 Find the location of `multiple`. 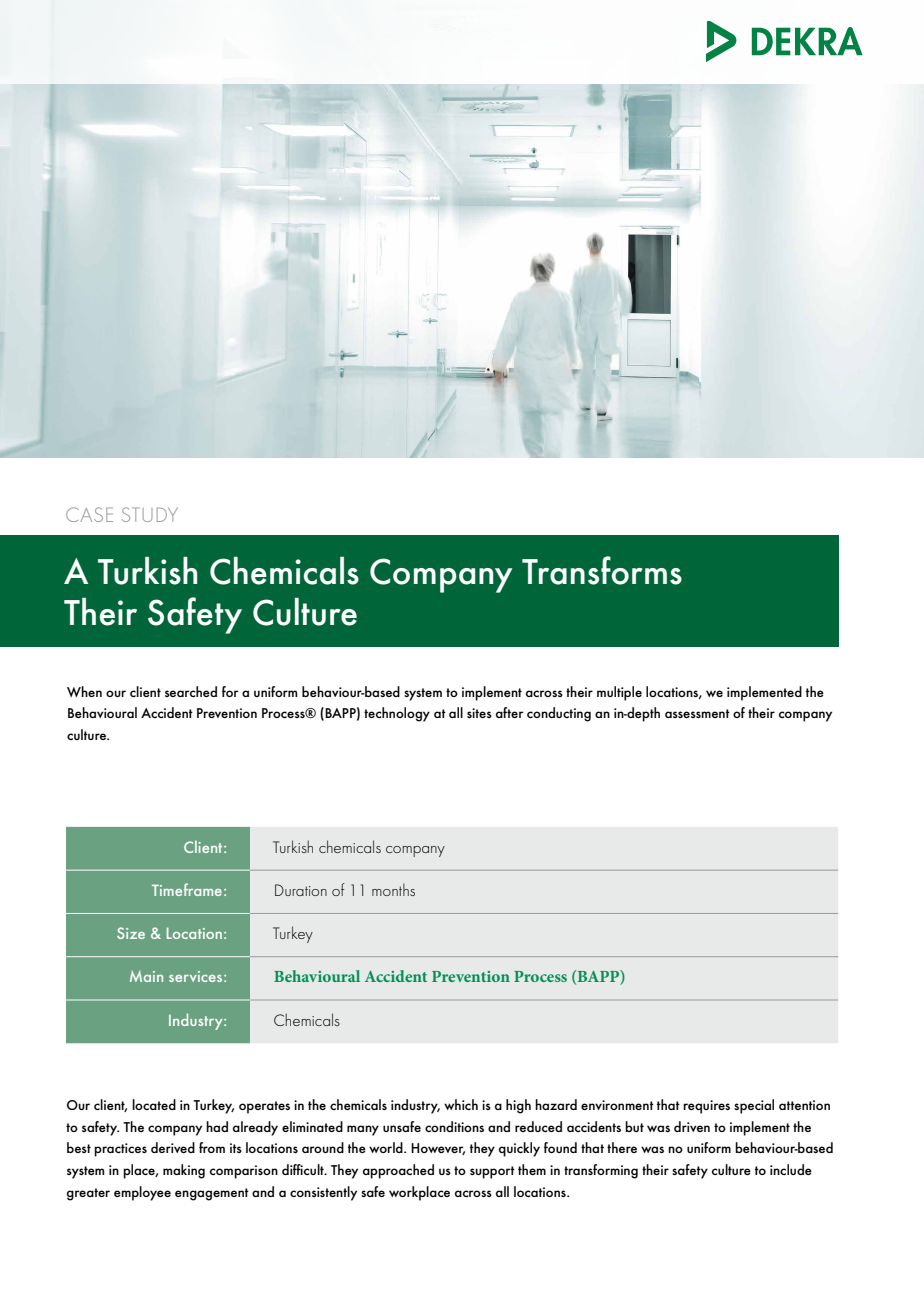

multiple is located at coordinates (619, 693).
